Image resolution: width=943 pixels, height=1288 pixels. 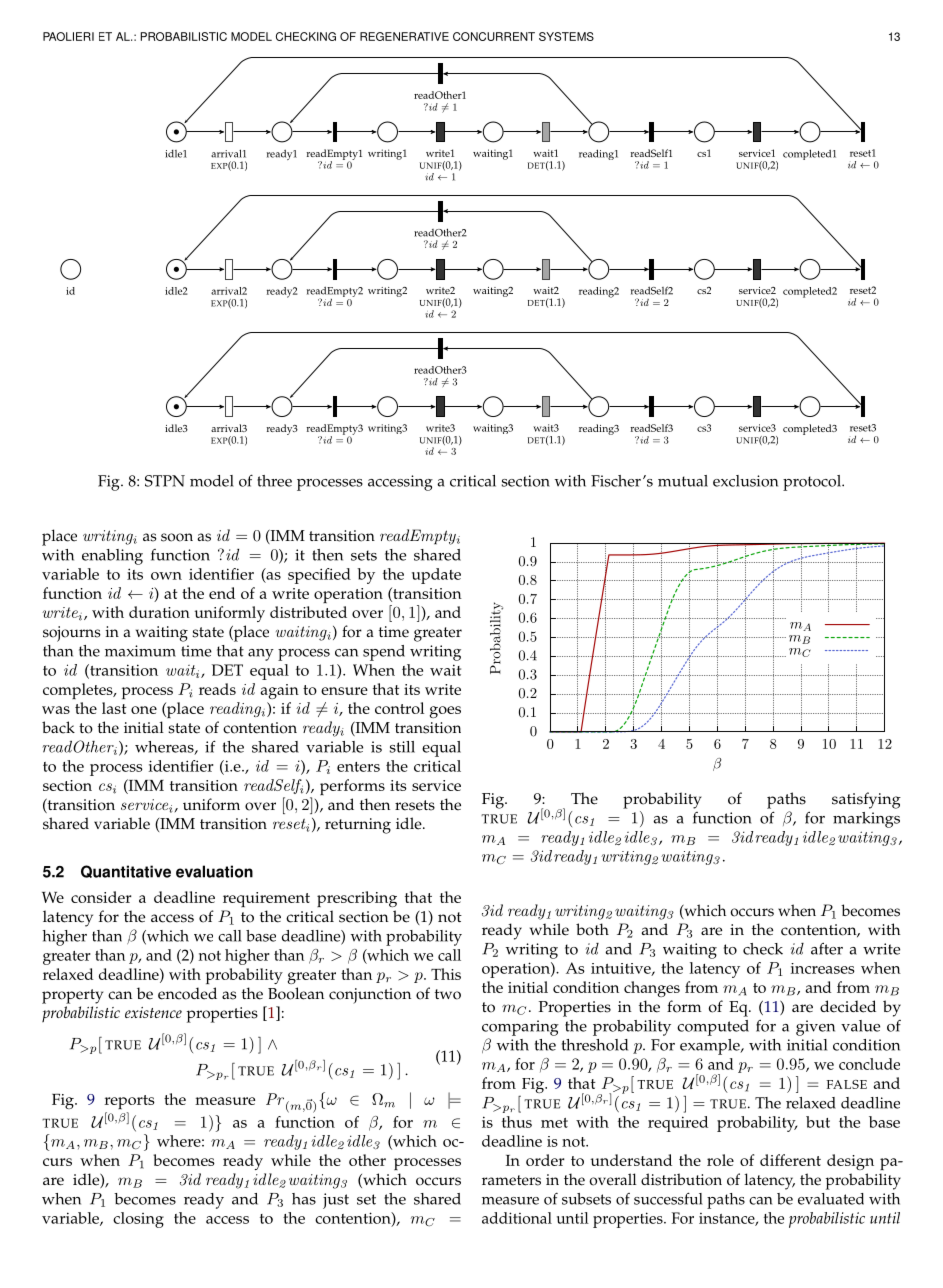 I want to click on three, so click(x=274, y=481).
